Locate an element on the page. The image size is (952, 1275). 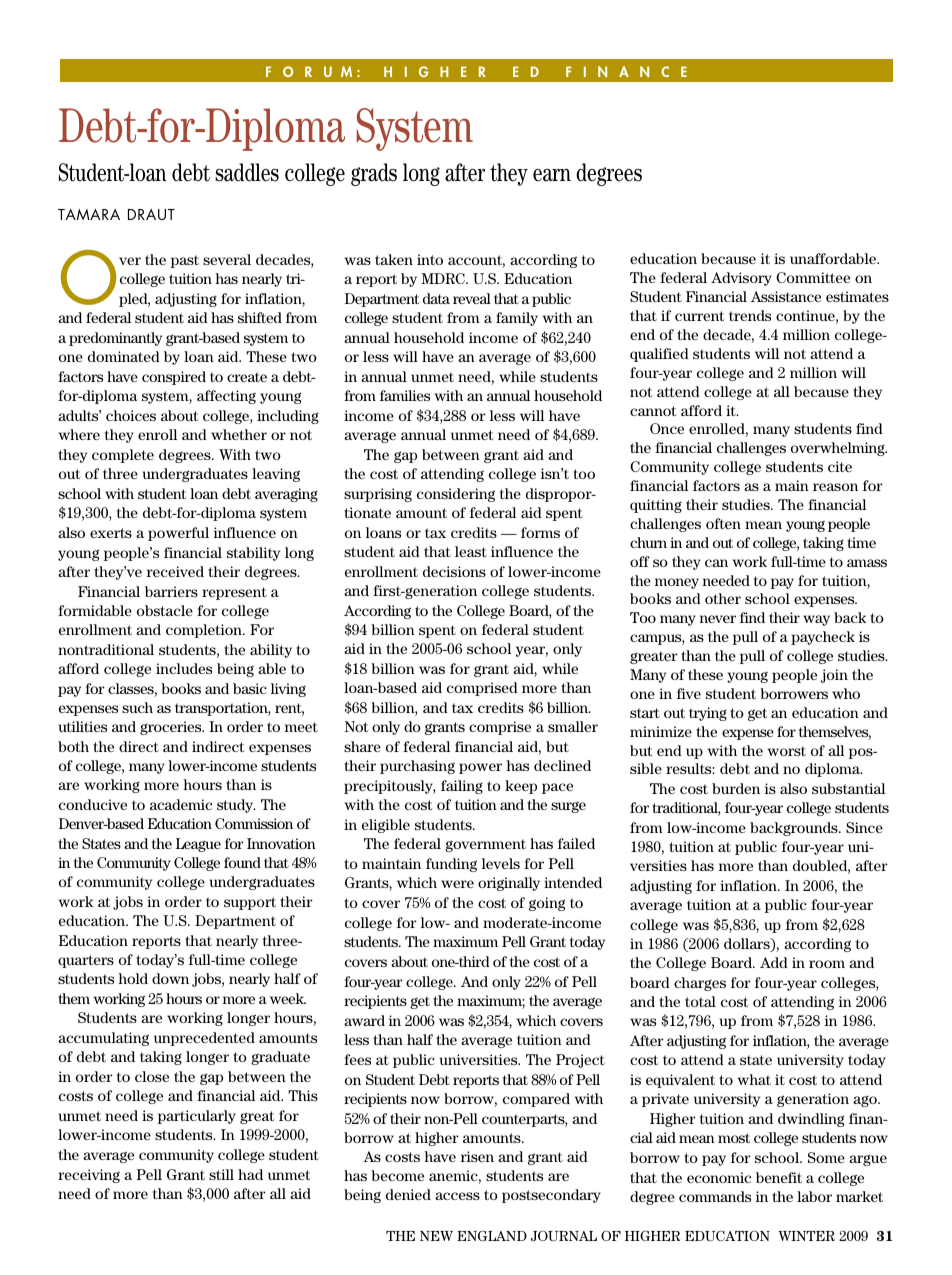
complete is located at coordinates (123, 456).
